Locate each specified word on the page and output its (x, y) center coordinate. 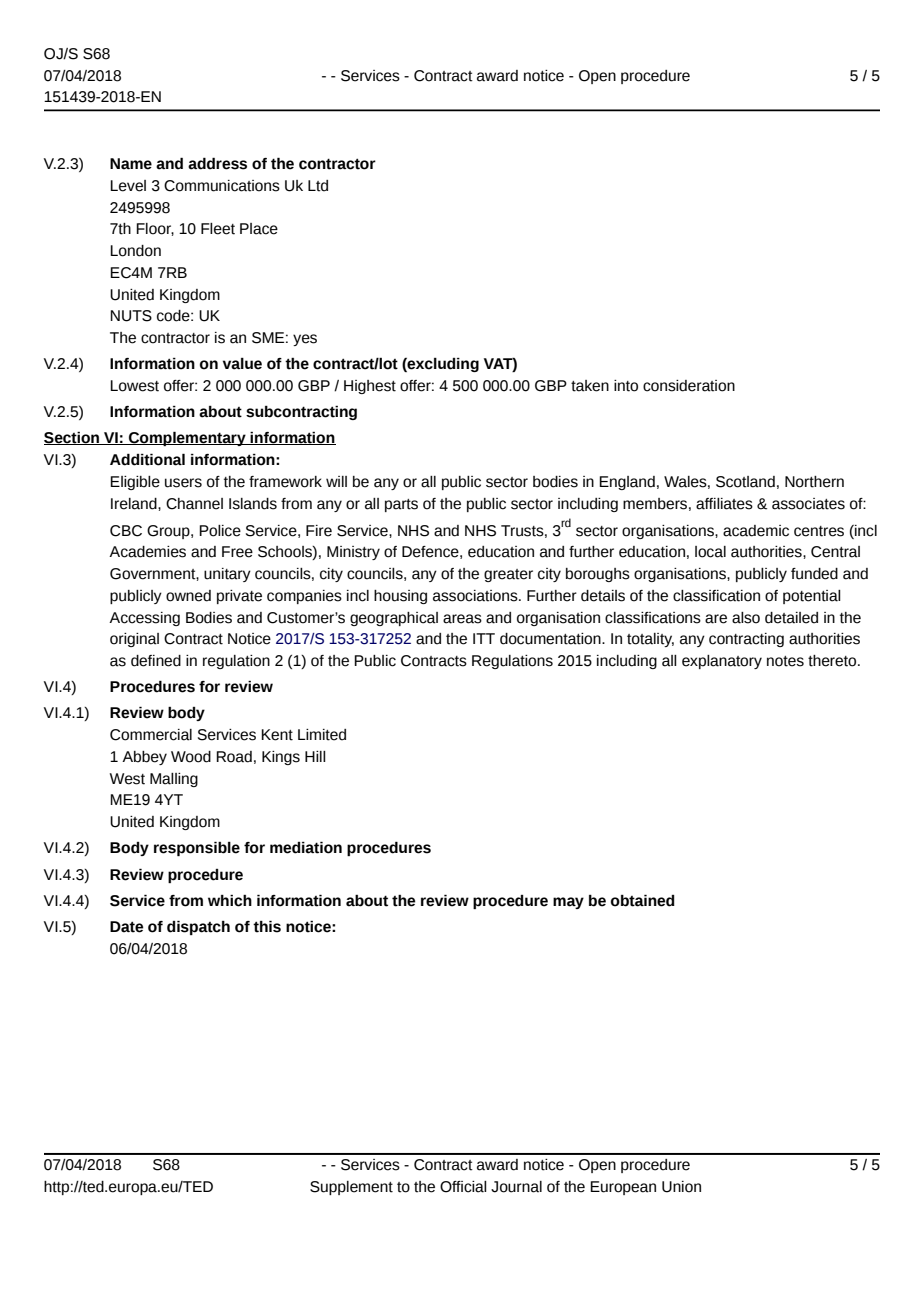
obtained (643, 900)
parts (401, 505)
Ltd (318, 186)
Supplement (351, 1188)
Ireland (135, 504)
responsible (197, 848)
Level (128, 186)
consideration (689, 386)
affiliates (724, 504)
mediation (306, 847)
